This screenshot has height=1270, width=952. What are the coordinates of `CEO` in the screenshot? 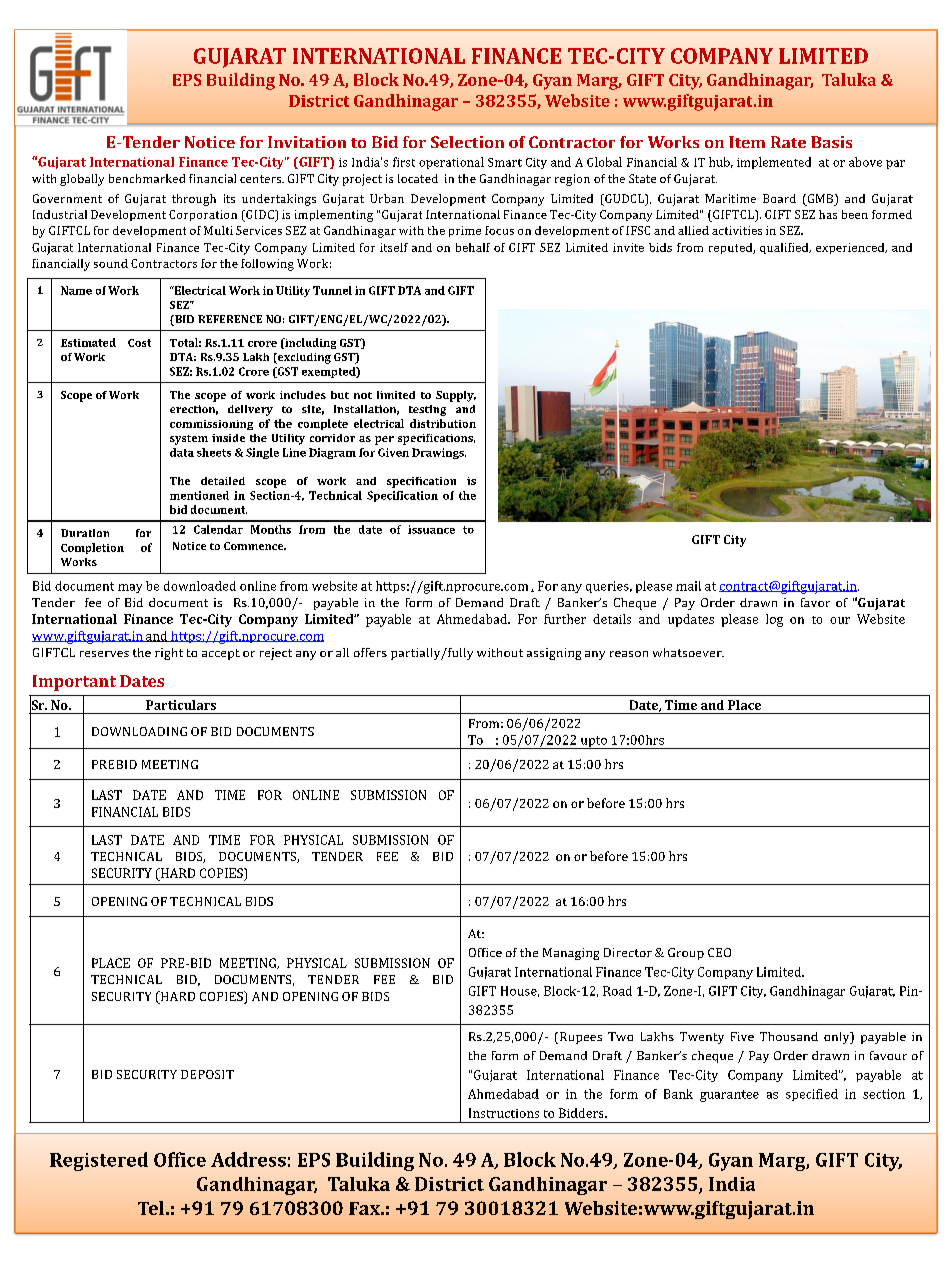 It's located at (719, 952).
